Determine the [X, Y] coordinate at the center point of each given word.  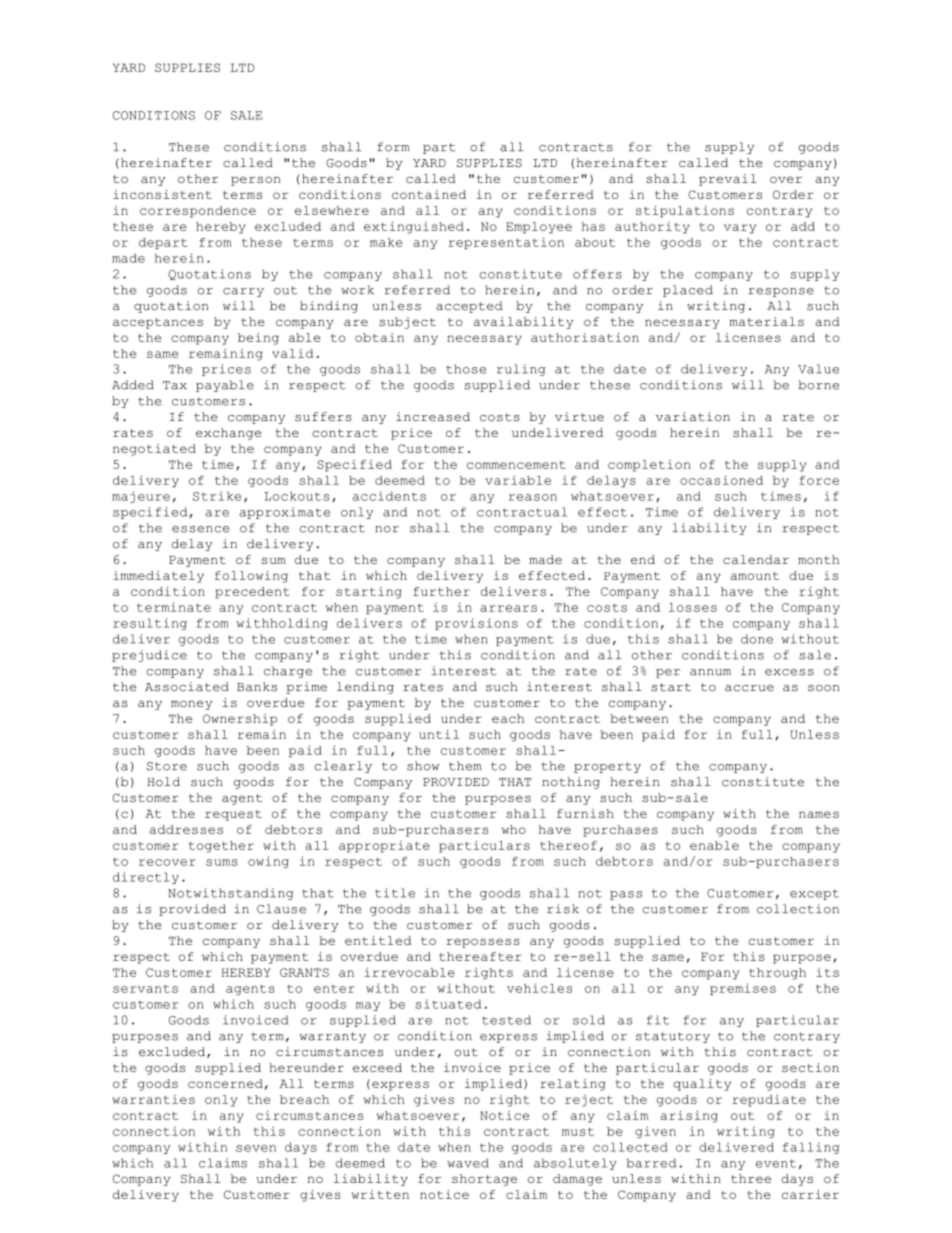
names [819, 814]
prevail [728, 180]
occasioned [721, 480]
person [256, 181]
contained [429, 194]
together [221, 847]
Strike [217, 496]
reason [533, 497]
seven [256, 1148]
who [514, 829]
